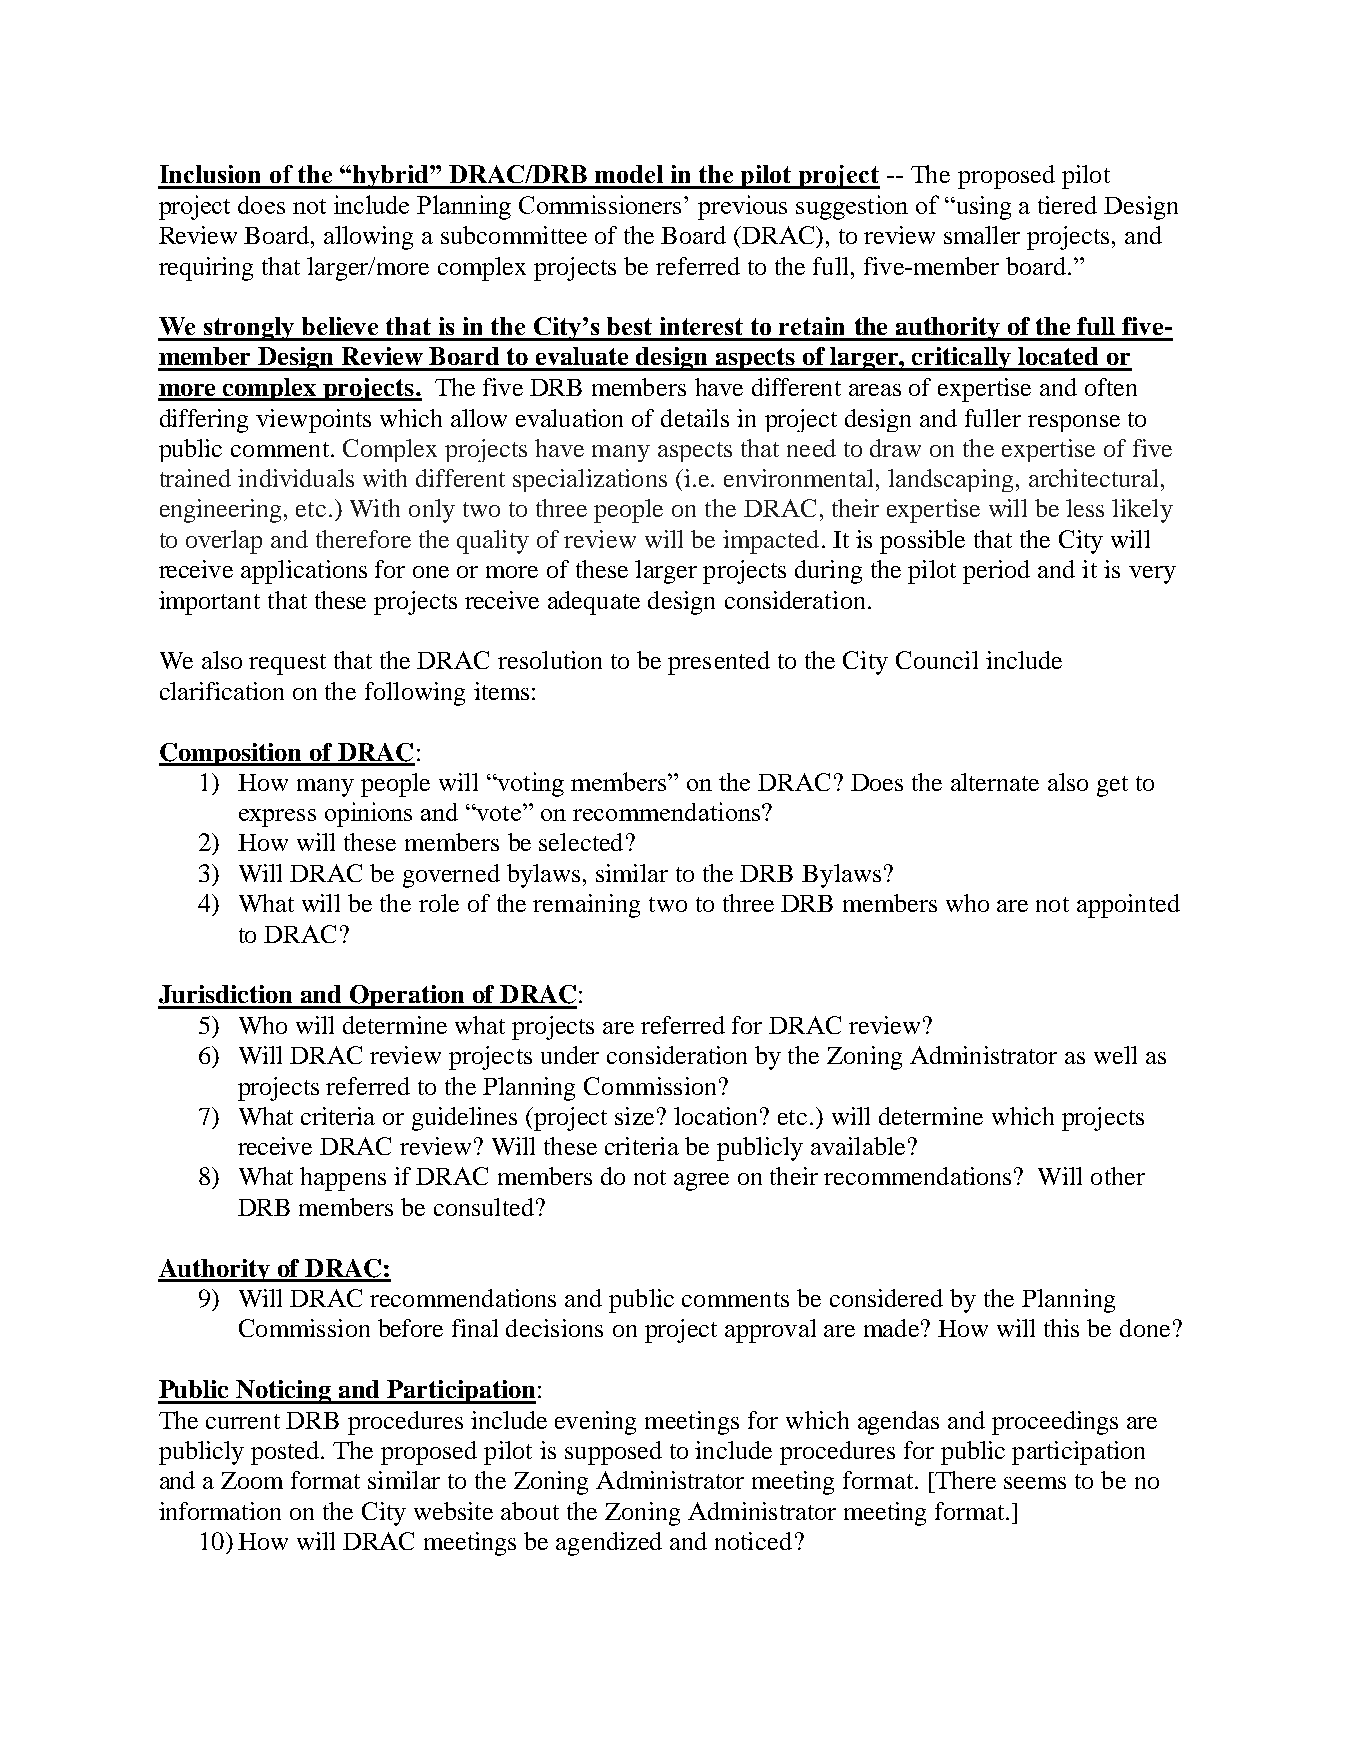 Image resolution: width=1347 pixels, height=1743 pixels. Describe the element at coordinates (613, 1453) in the screenshot. I see `supposed` at that location.
